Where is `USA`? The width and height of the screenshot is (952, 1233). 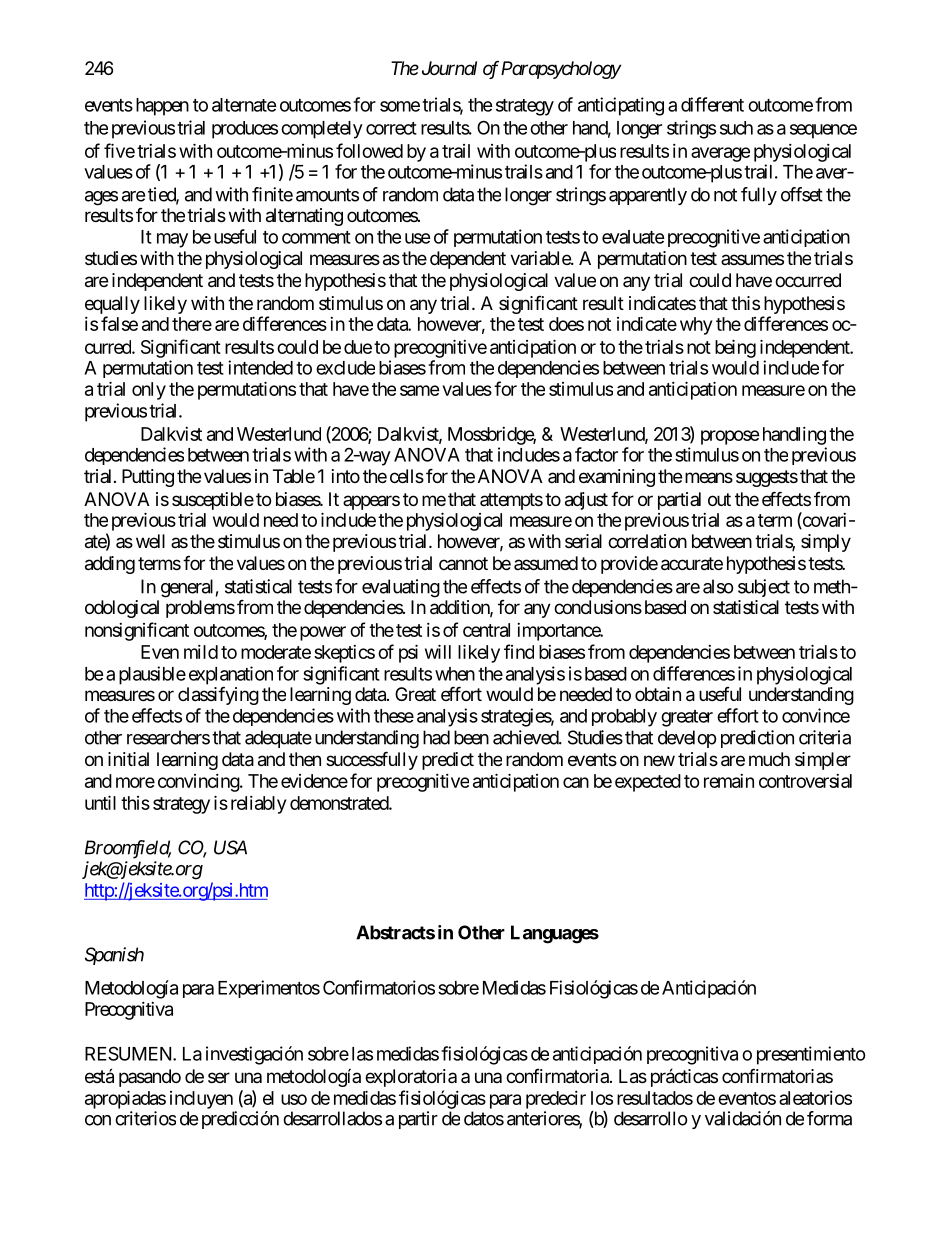
USA is located at coordinates (230, 847).
